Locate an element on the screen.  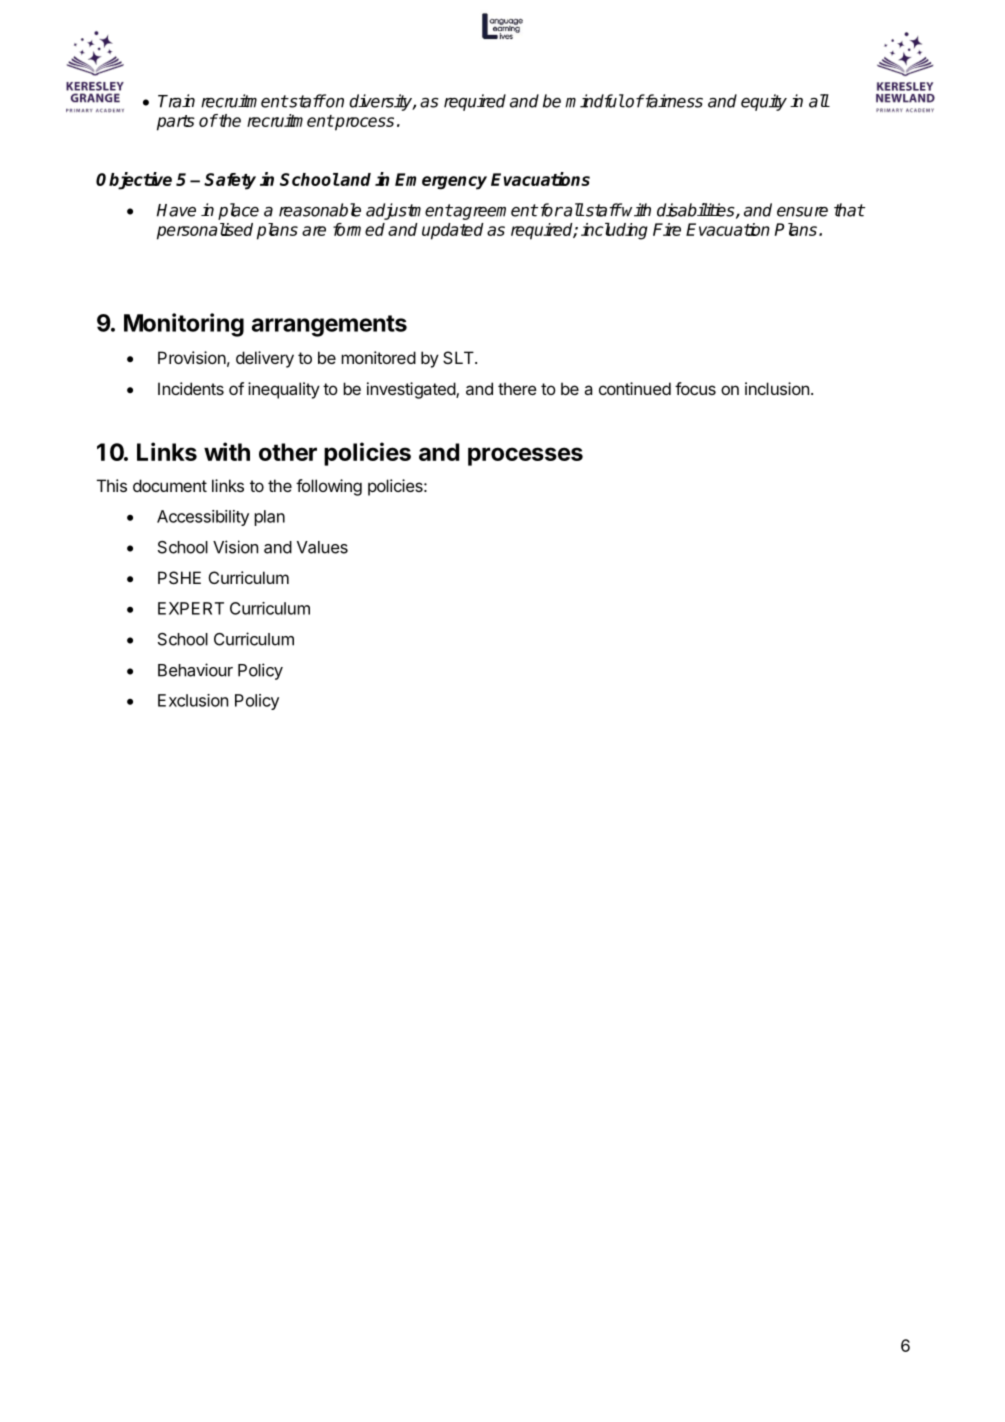
Emergency is located at coordinates (441, 181).
